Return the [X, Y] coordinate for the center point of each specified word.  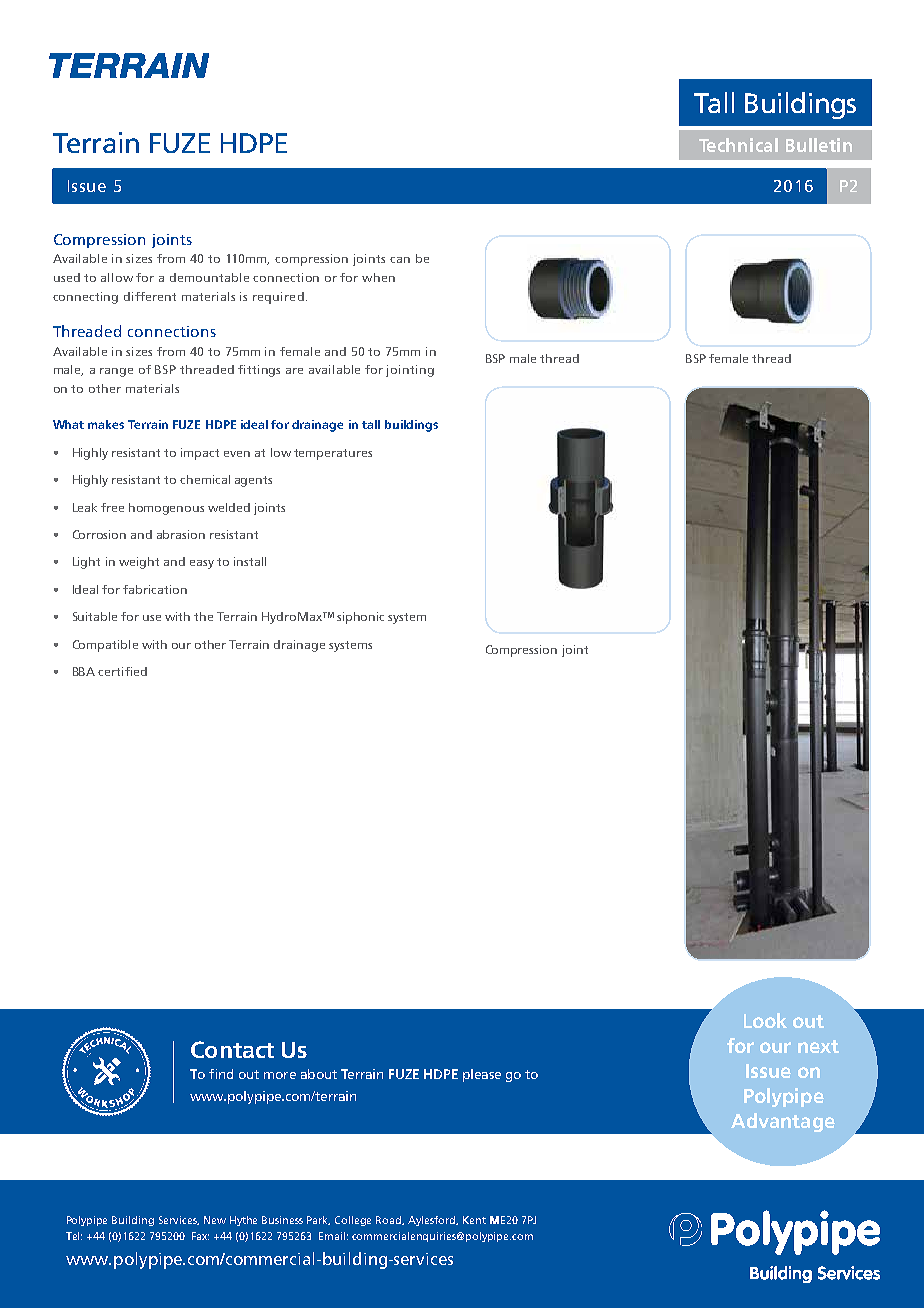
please [482, 1075]
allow [117, 277]
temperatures [333, 454]
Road [390, 1220]
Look [765, 1020]
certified [122, 671]
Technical [738, 145]
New [215, 1220]
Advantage [783, 1122]
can [400, 260]
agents [253, 481]
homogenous [166, 509]
